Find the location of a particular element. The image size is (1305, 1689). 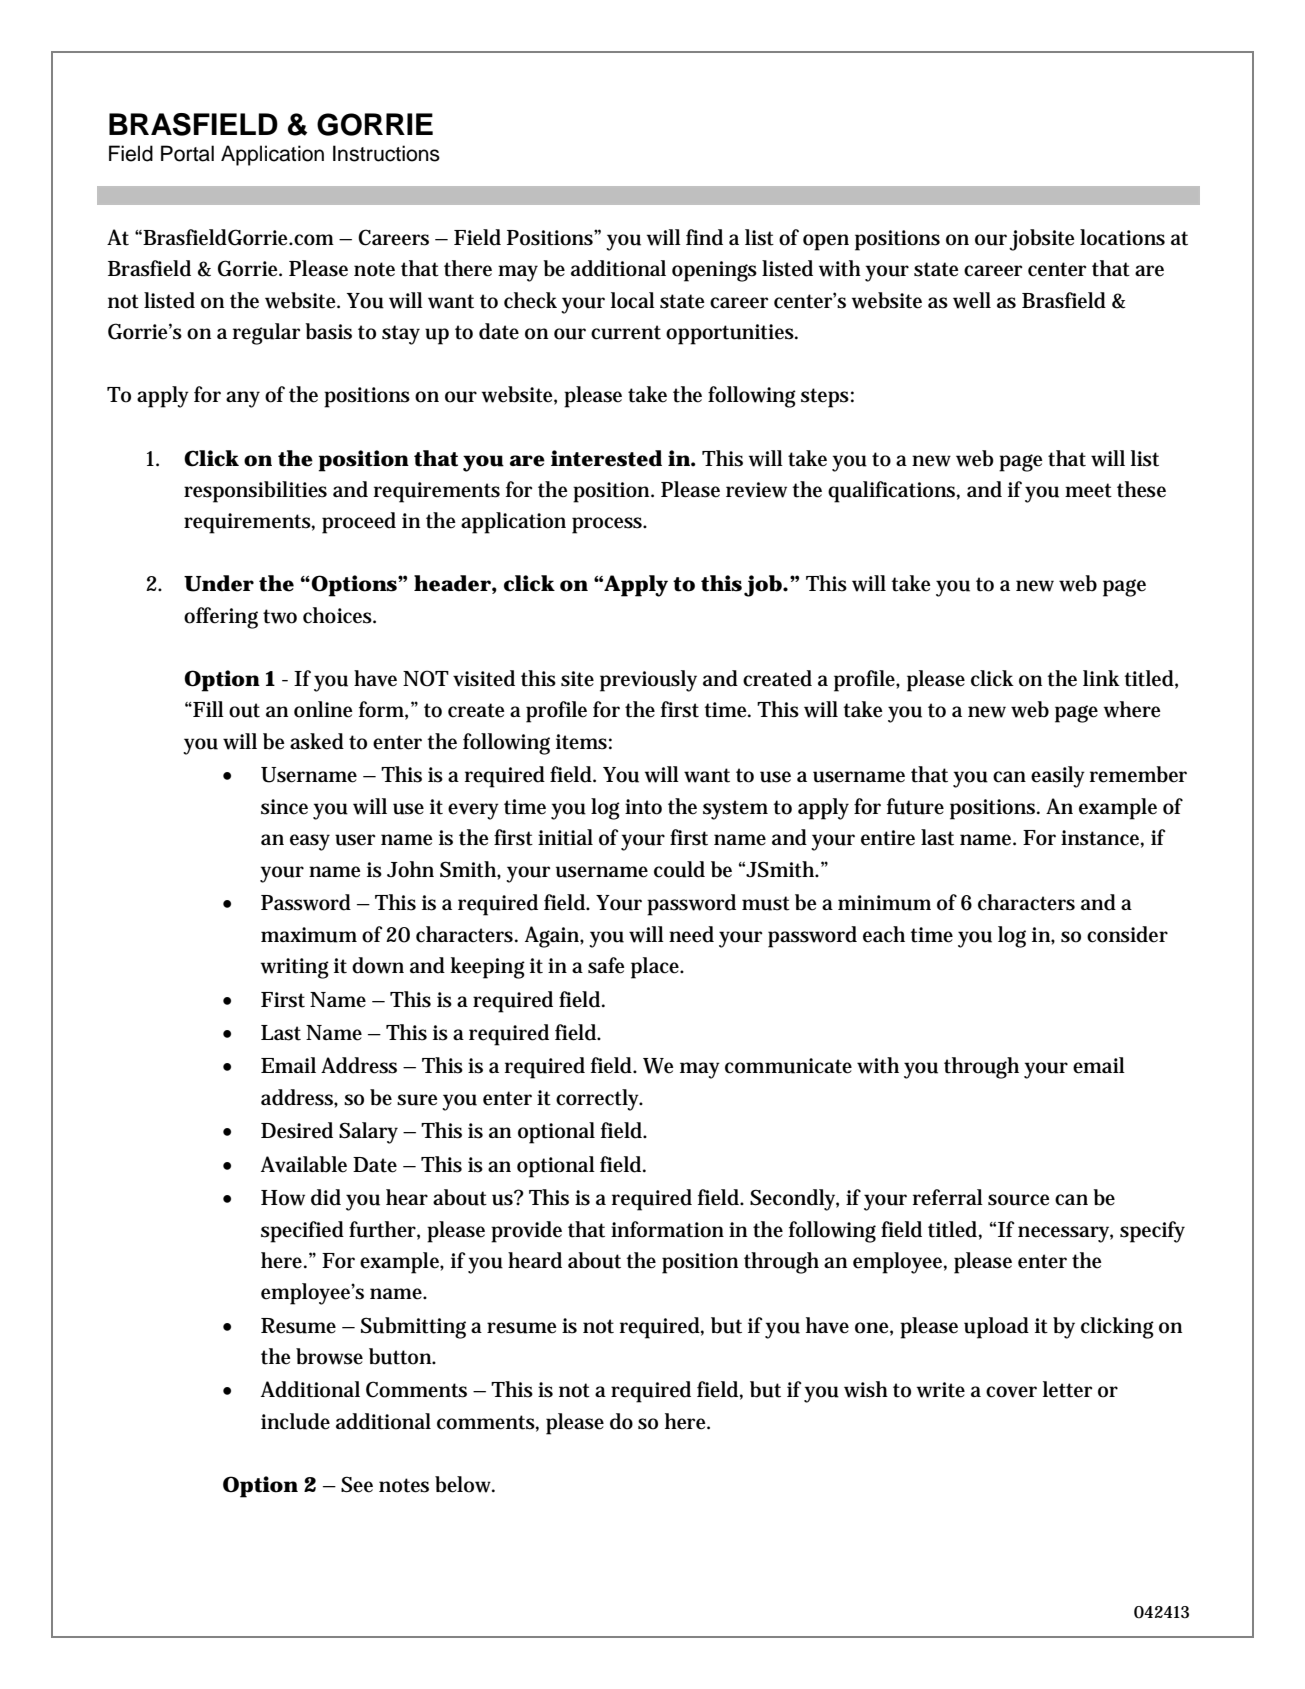

place is located at coordinates (657, 968).
